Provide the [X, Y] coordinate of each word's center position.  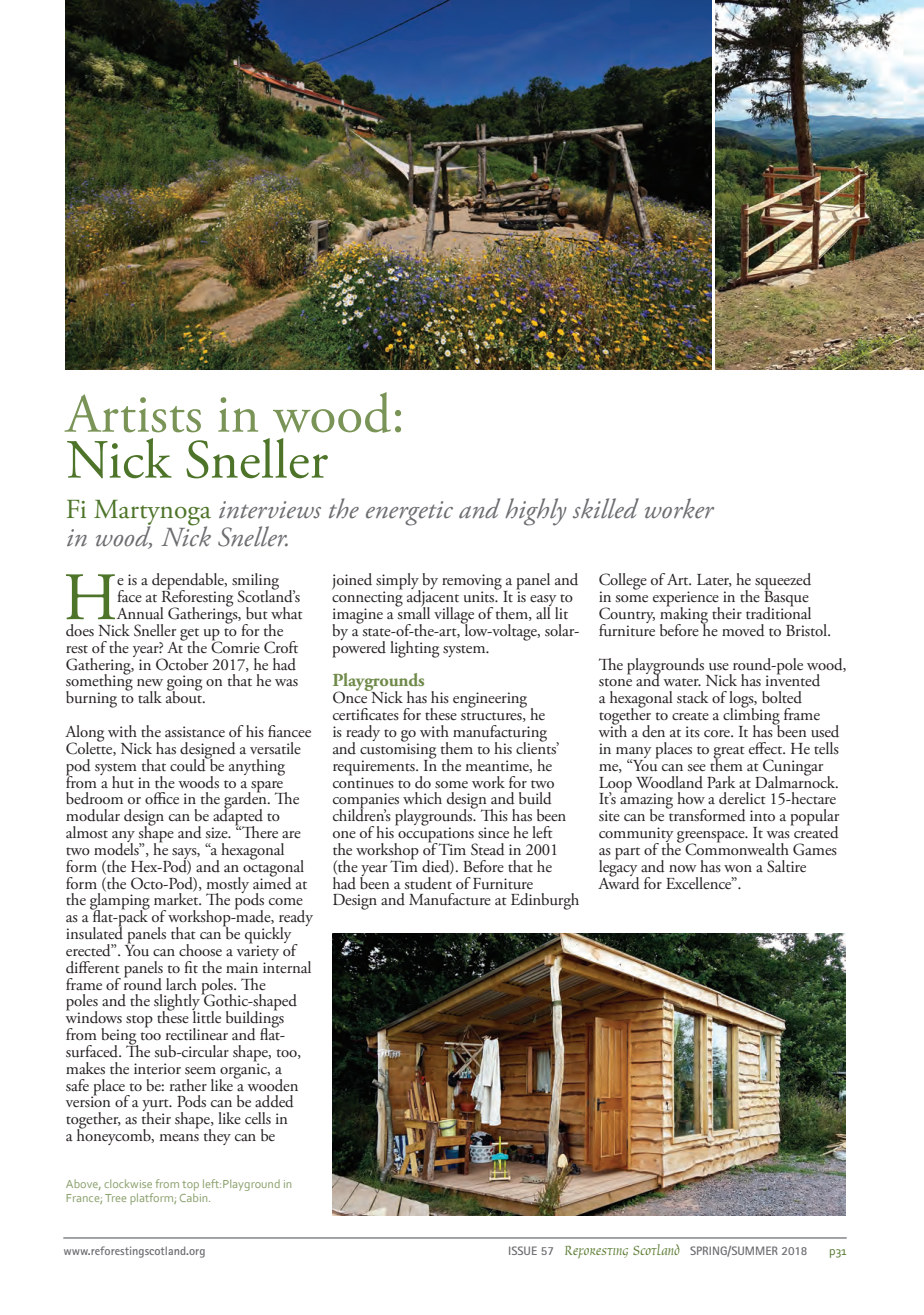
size [217, 832]
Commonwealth [736, 848]
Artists [133, 413]
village [454, 616]
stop [139, 1021]
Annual [139, 613]
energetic [409, 513]
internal [287, 965]
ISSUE [523, 1250]
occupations [436, 835]
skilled [606, 508]
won [738, 868]
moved [743, 630]
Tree [115, 1198]
